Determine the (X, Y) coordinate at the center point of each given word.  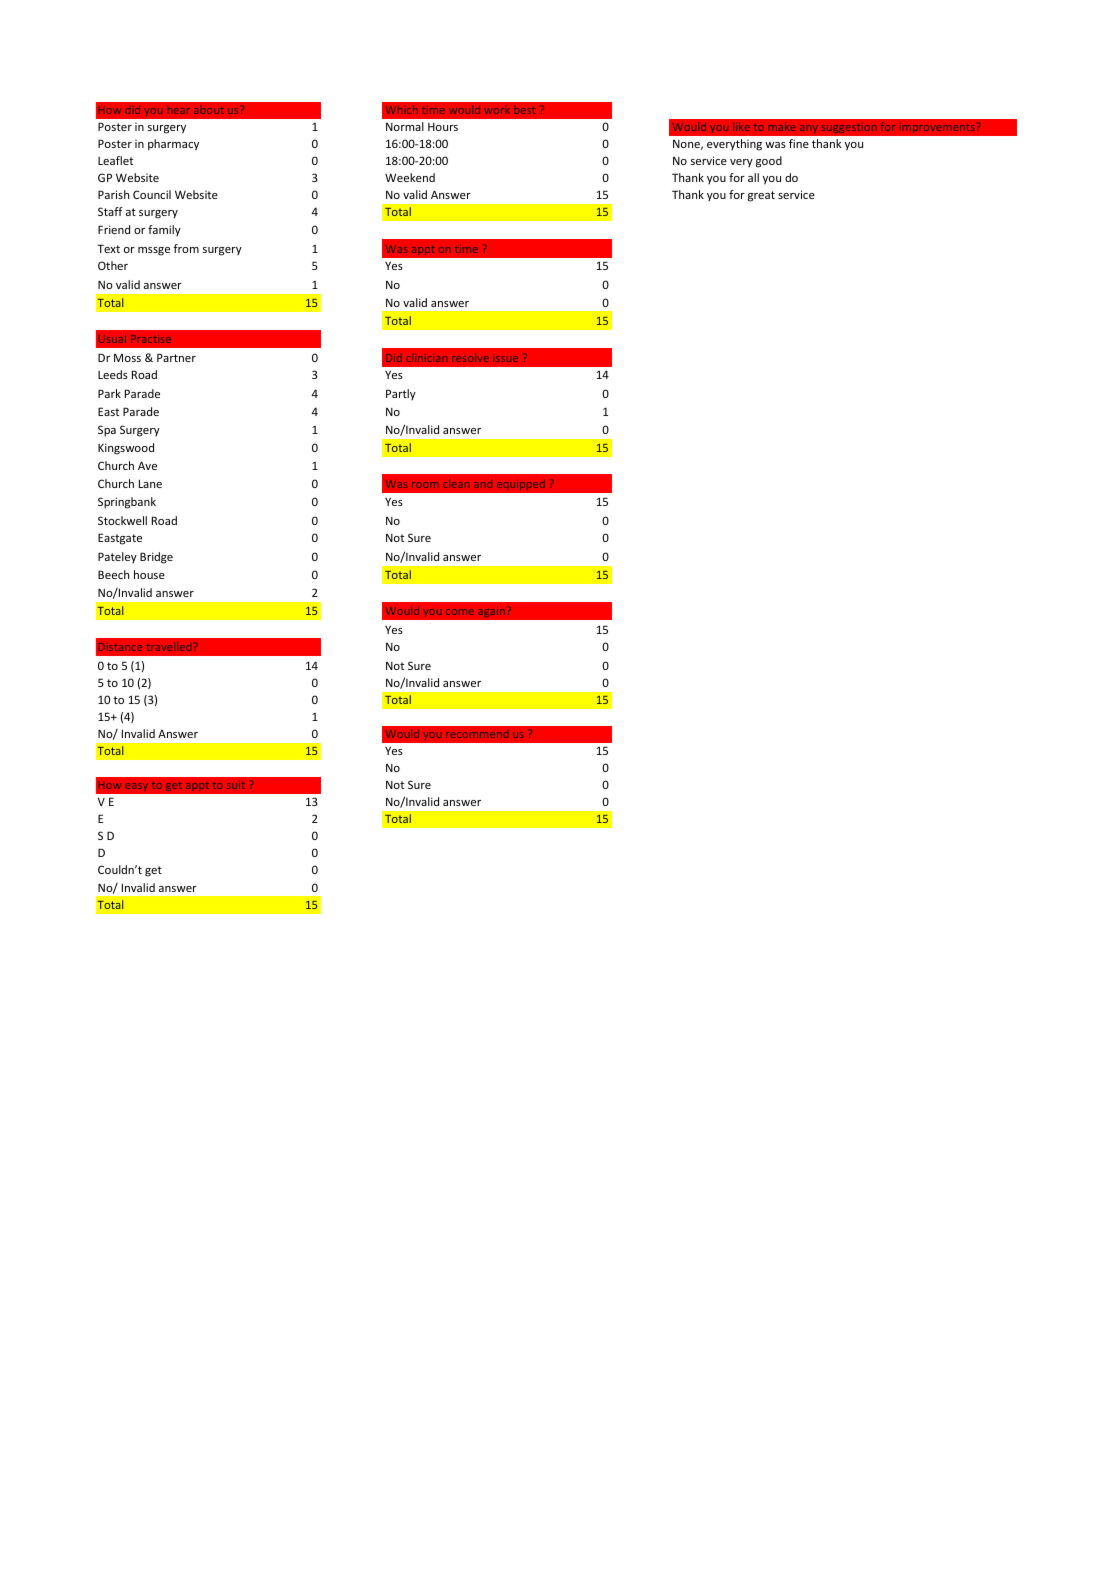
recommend (477, 734)
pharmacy (173, 145)
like (741, 126)
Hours (443, 127)
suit (236, 785)
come (460, 612)
